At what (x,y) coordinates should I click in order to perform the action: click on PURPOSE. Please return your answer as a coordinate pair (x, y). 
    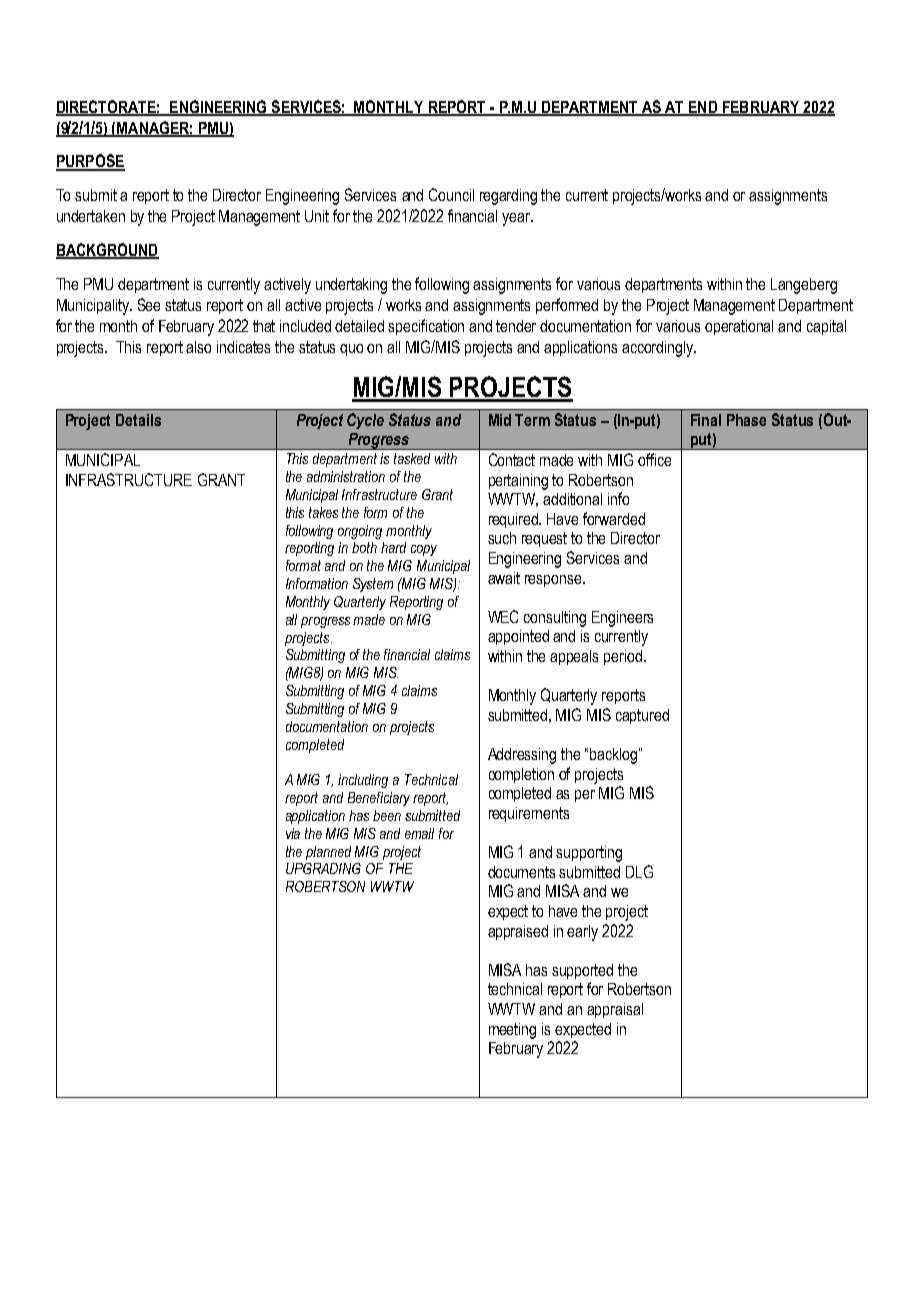
    Looking at the image, I should click on (90, 162).
